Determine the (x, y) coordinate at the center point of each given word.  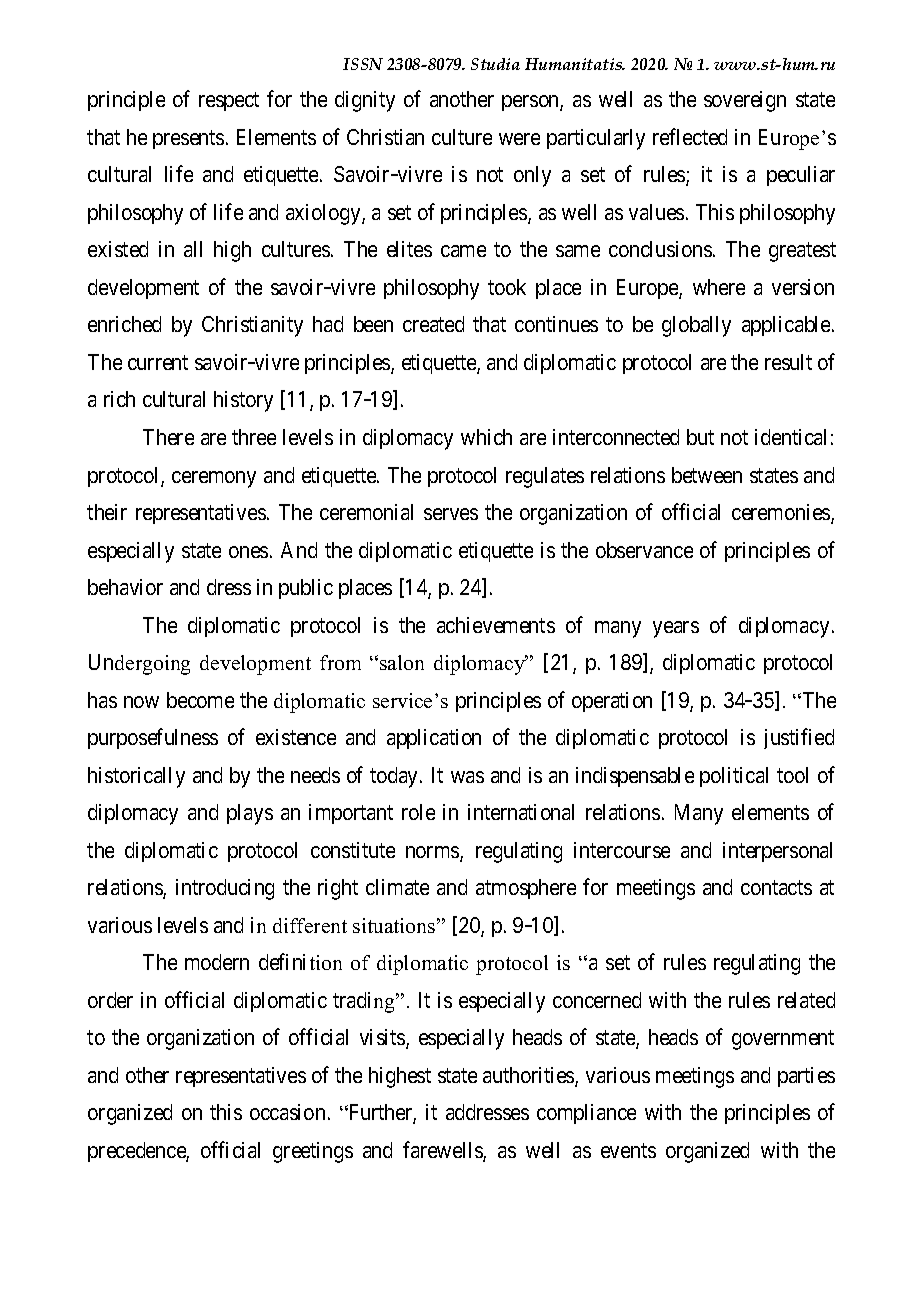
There (168, 437)
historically (136, 777)
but (700, 437)
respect (229, 102)
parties (806, 1077)
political (734, 777)
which (486, 437)
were (519, 139)
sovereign (745, 101)
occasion (287, 1112)
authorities (529, 1076)
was (467, 777)
